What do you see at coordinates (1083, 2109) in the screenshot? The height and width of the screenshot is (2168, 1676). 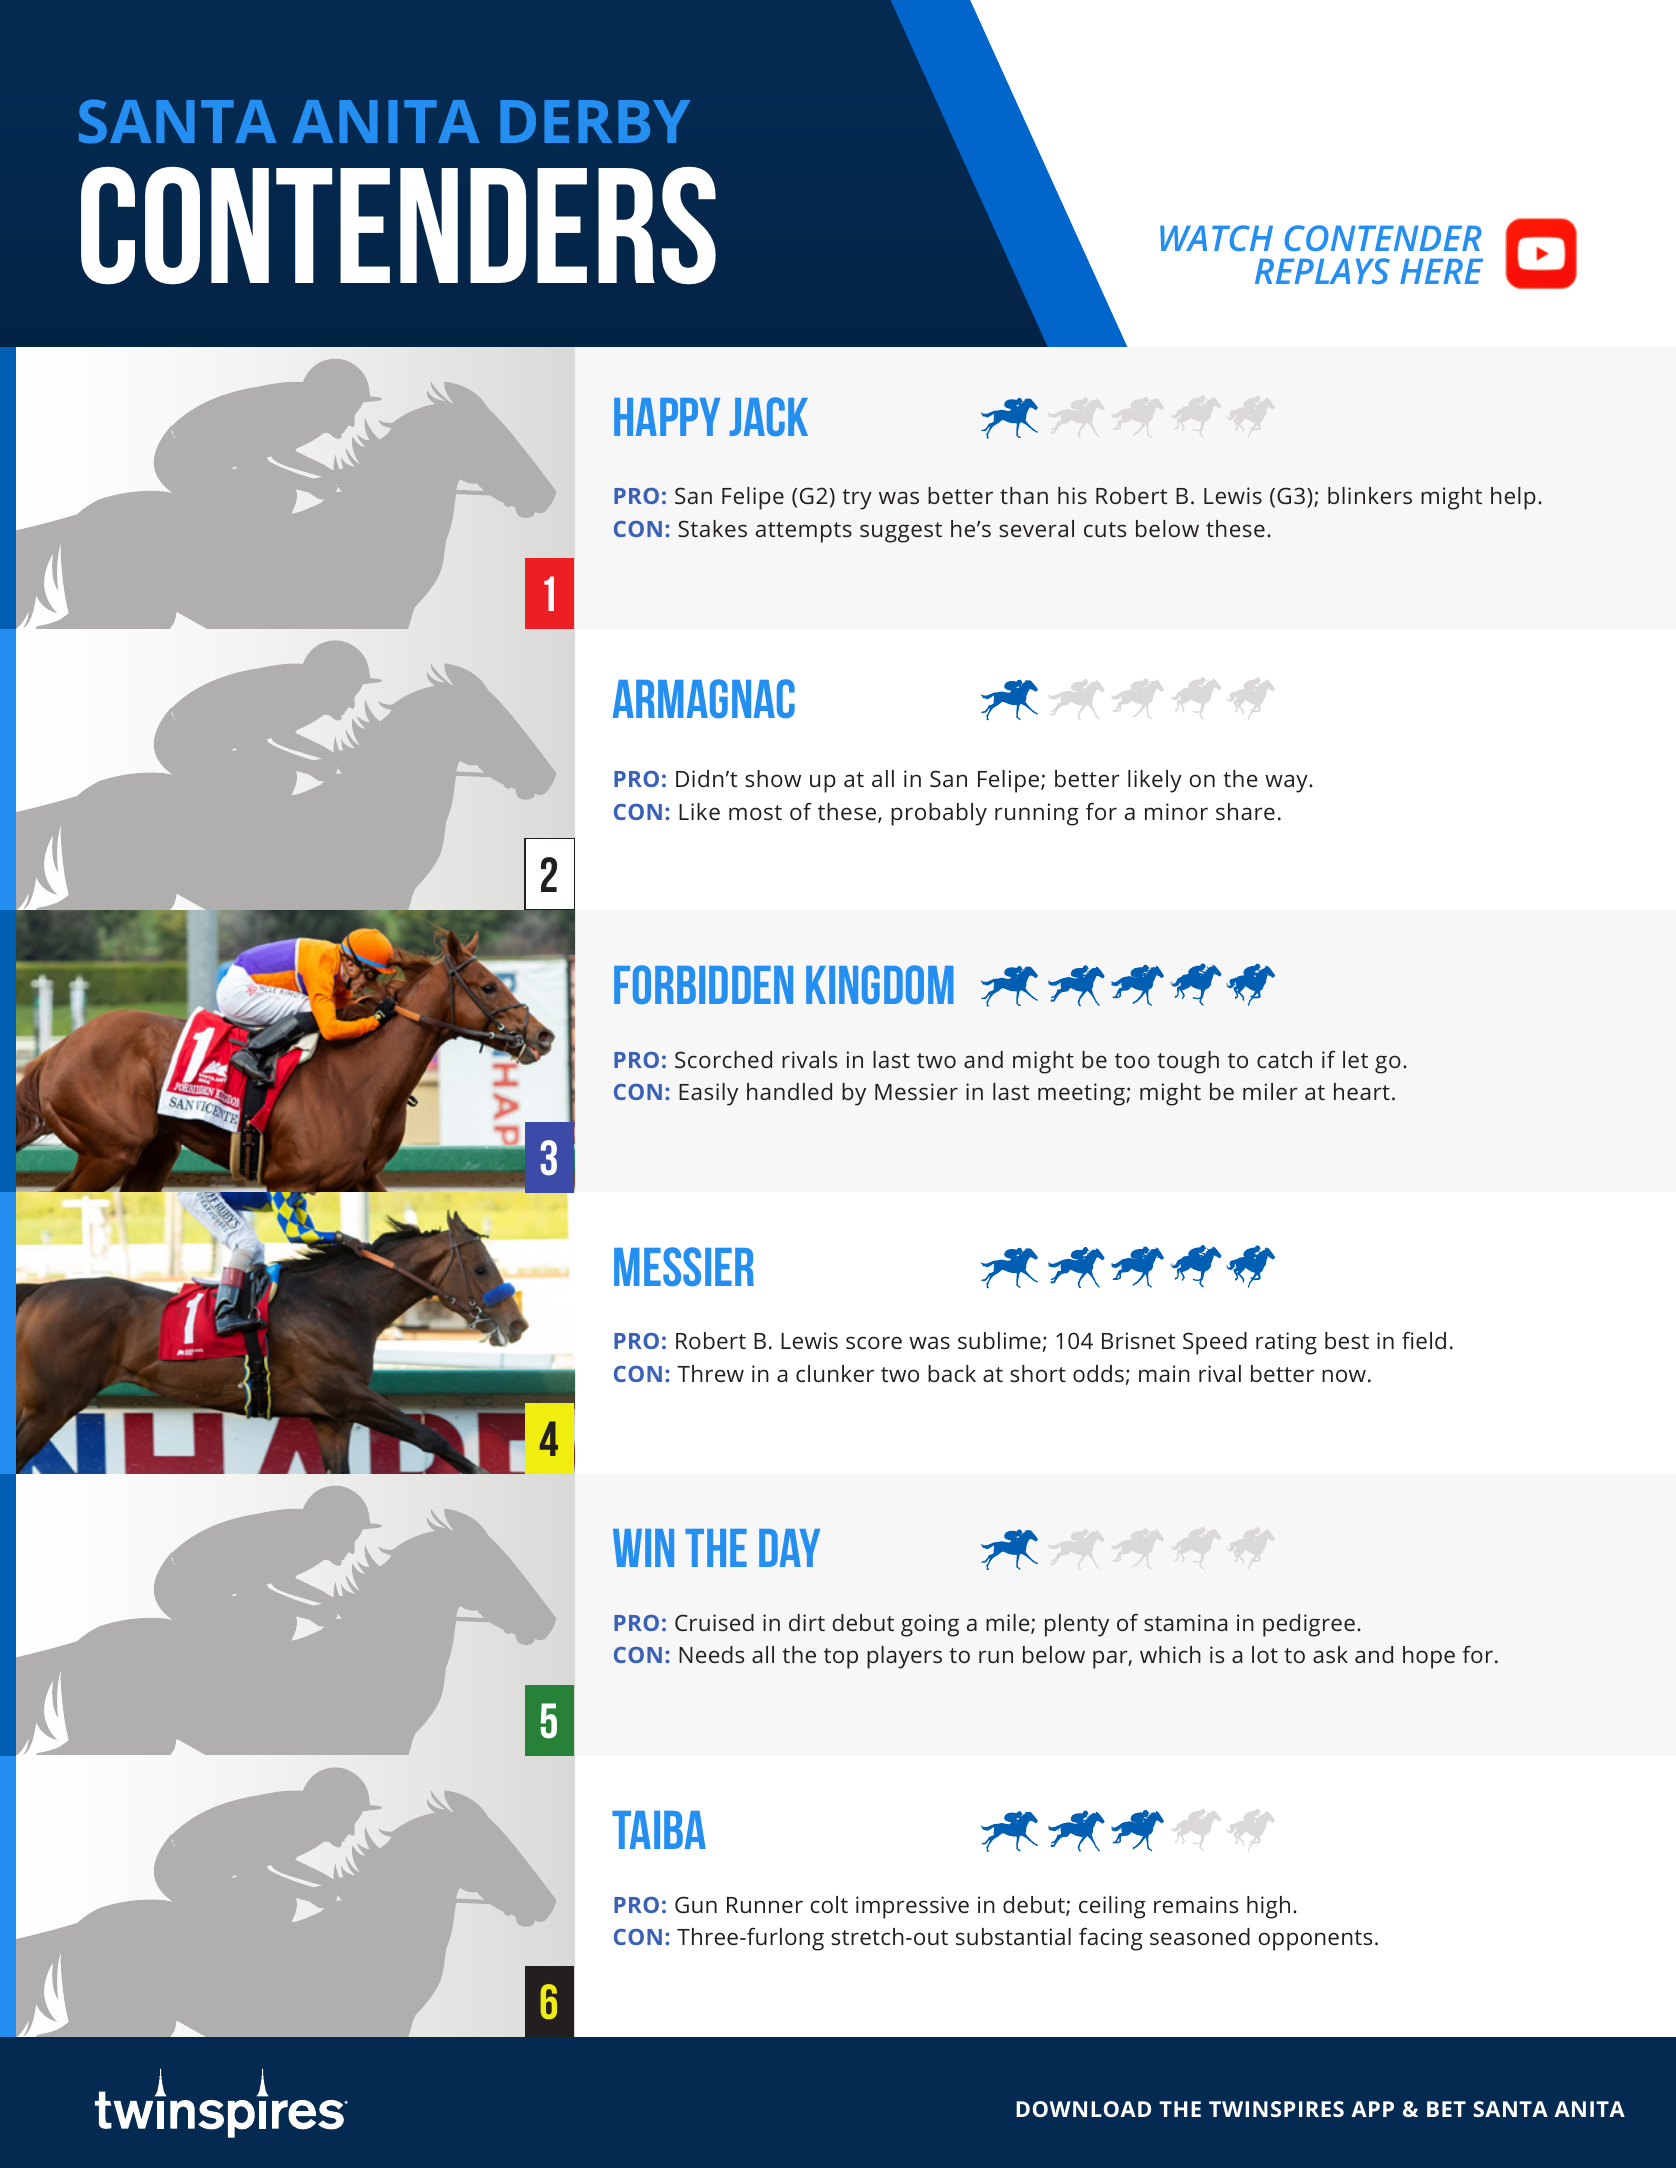 I see `DOWNLOAD` at bounding box center [1083, 2109].
